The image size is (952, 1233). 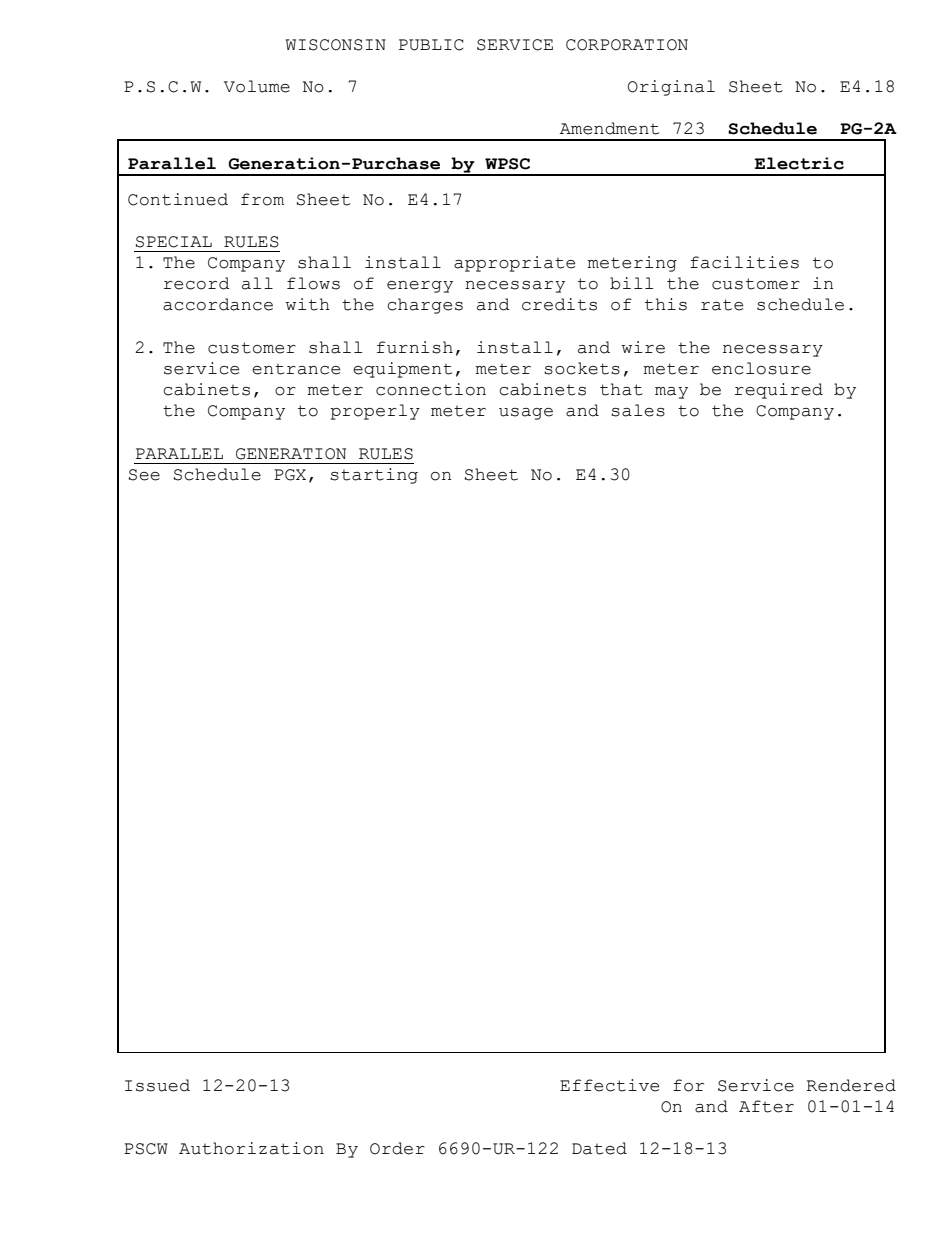 I want to click on Volume, so click(x=257, y=86).
